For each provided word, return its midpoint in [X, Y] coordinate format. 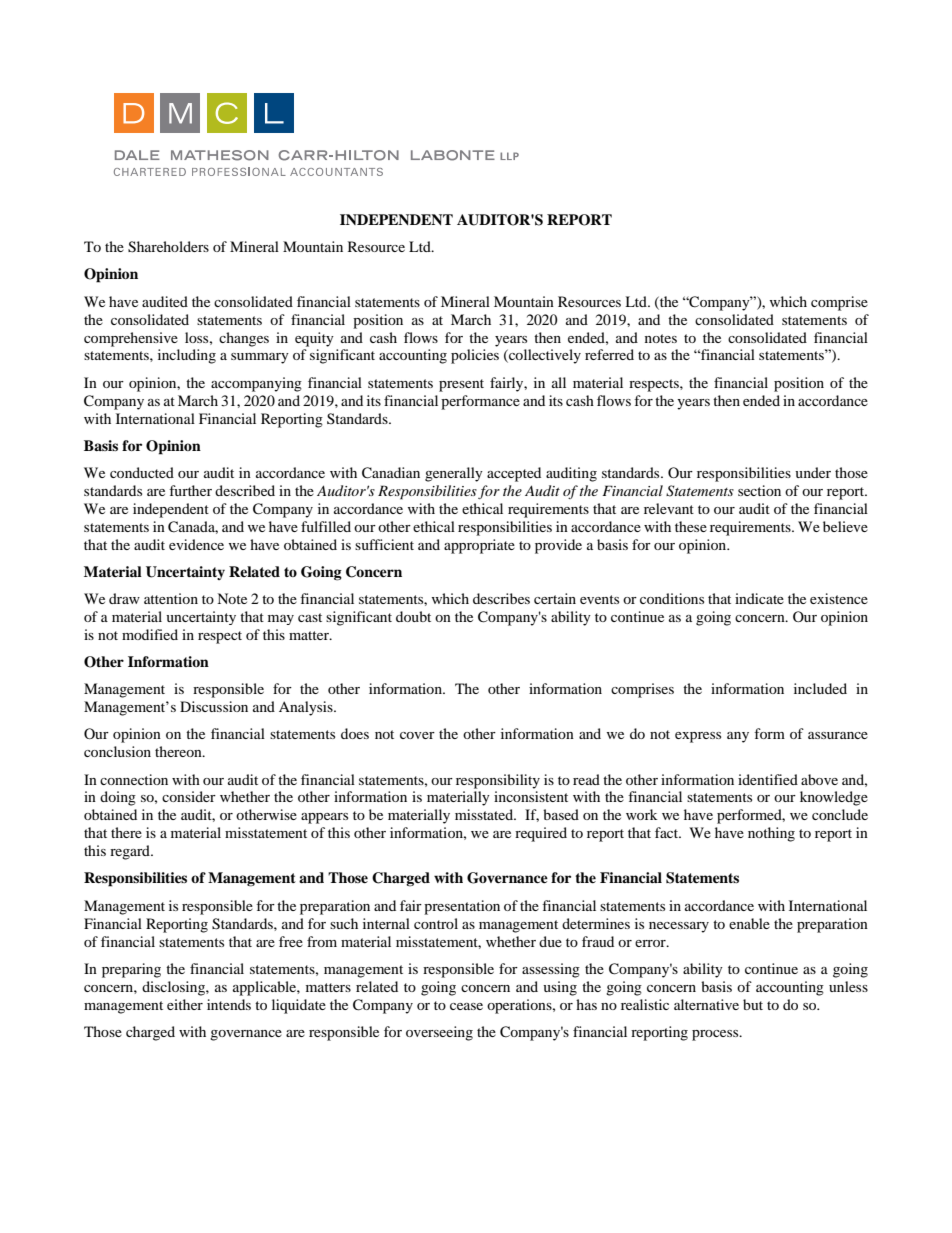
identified [768, 779]
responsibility [498, 781]
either [185, 1004]
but [753, 1004]
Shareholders [168, 247]
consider [189, 796]
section [759, 490]
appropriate [479, 546]
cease [466, 1006]
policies [475, 356]
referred [609, 354]
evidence [196, 544]
